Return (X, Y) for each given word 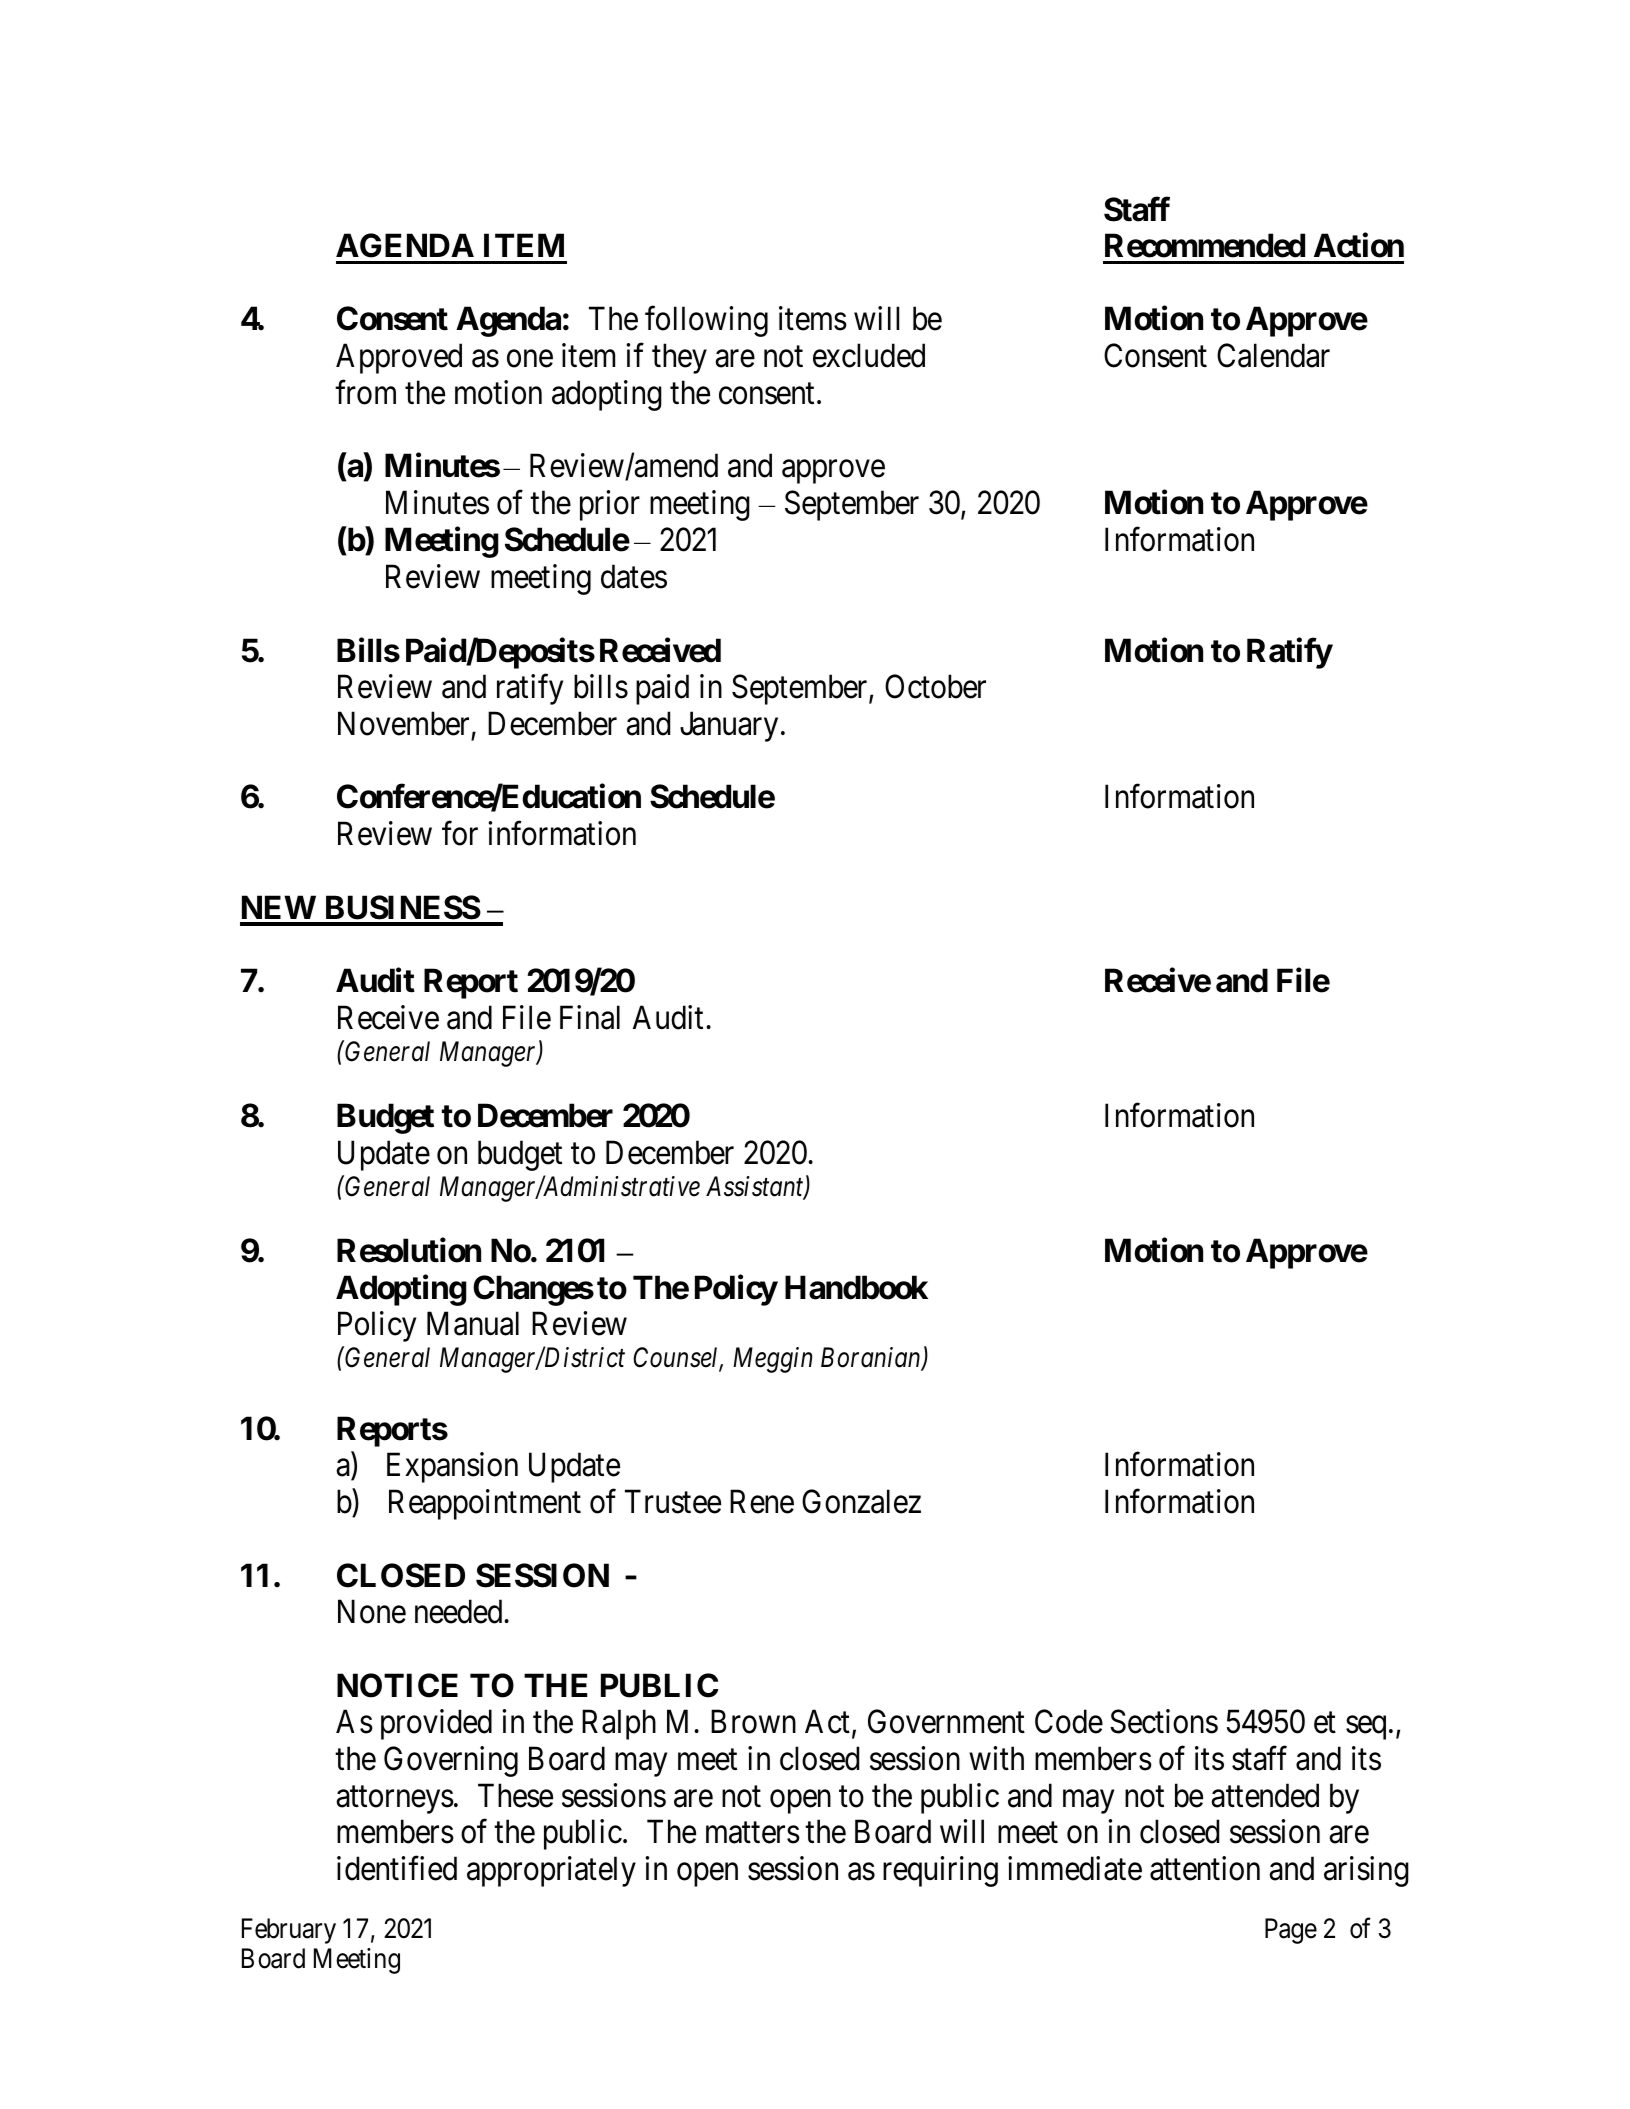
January (729, 727)
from (365, 392)
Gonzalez (861, 1501)
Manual (473, 1323)
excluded (869, 355)
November (403, 723)
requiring (940, 1871)
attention (1205, 1868)
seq (1366, 1728)
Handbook (856, 1288)
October (935, 686)
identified (397, 1868)
